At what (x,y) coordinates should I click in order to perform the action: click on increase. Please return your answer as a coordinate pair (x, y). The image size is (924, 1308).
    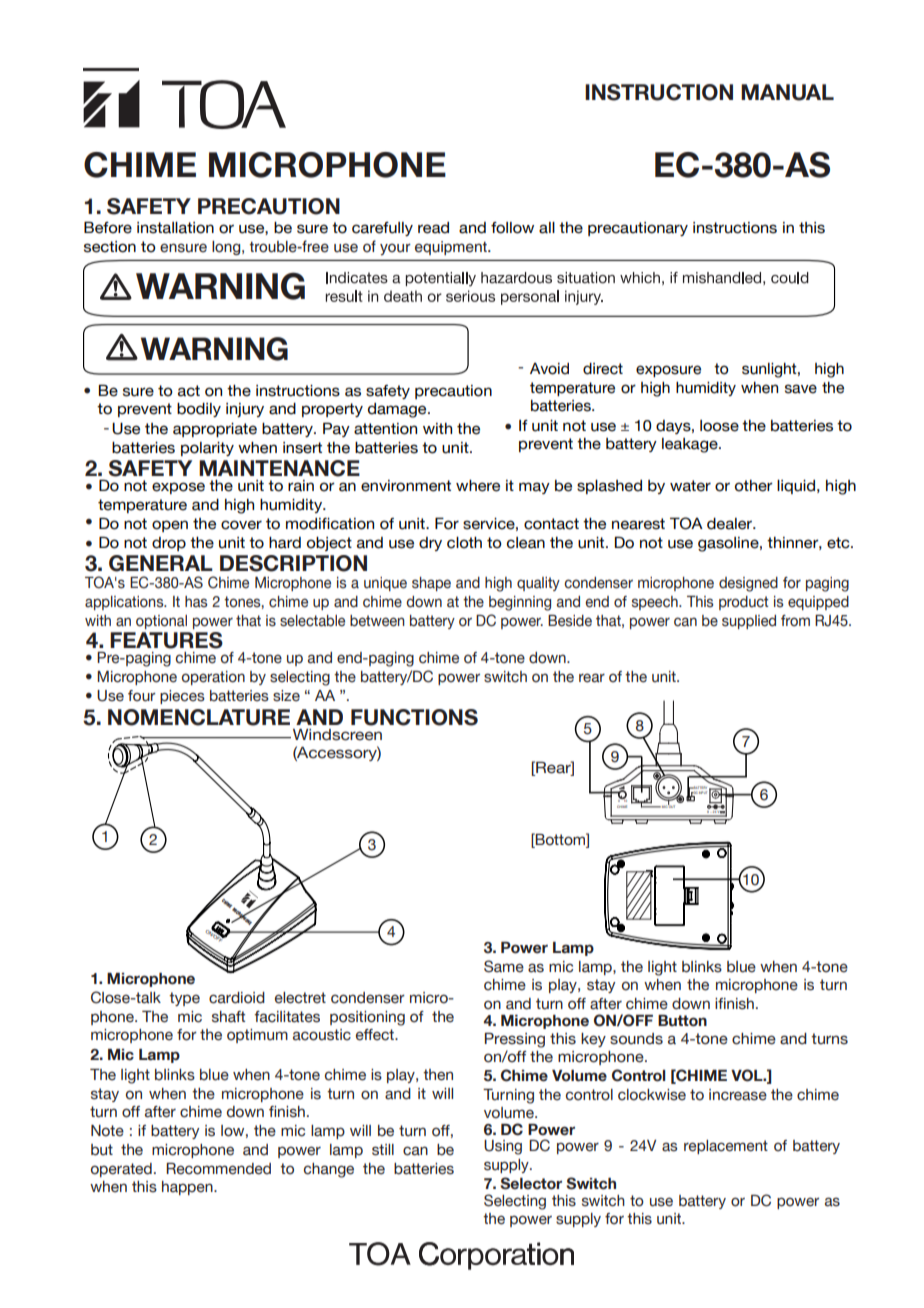
    Looking at the image, I should click on (738, 1095).
